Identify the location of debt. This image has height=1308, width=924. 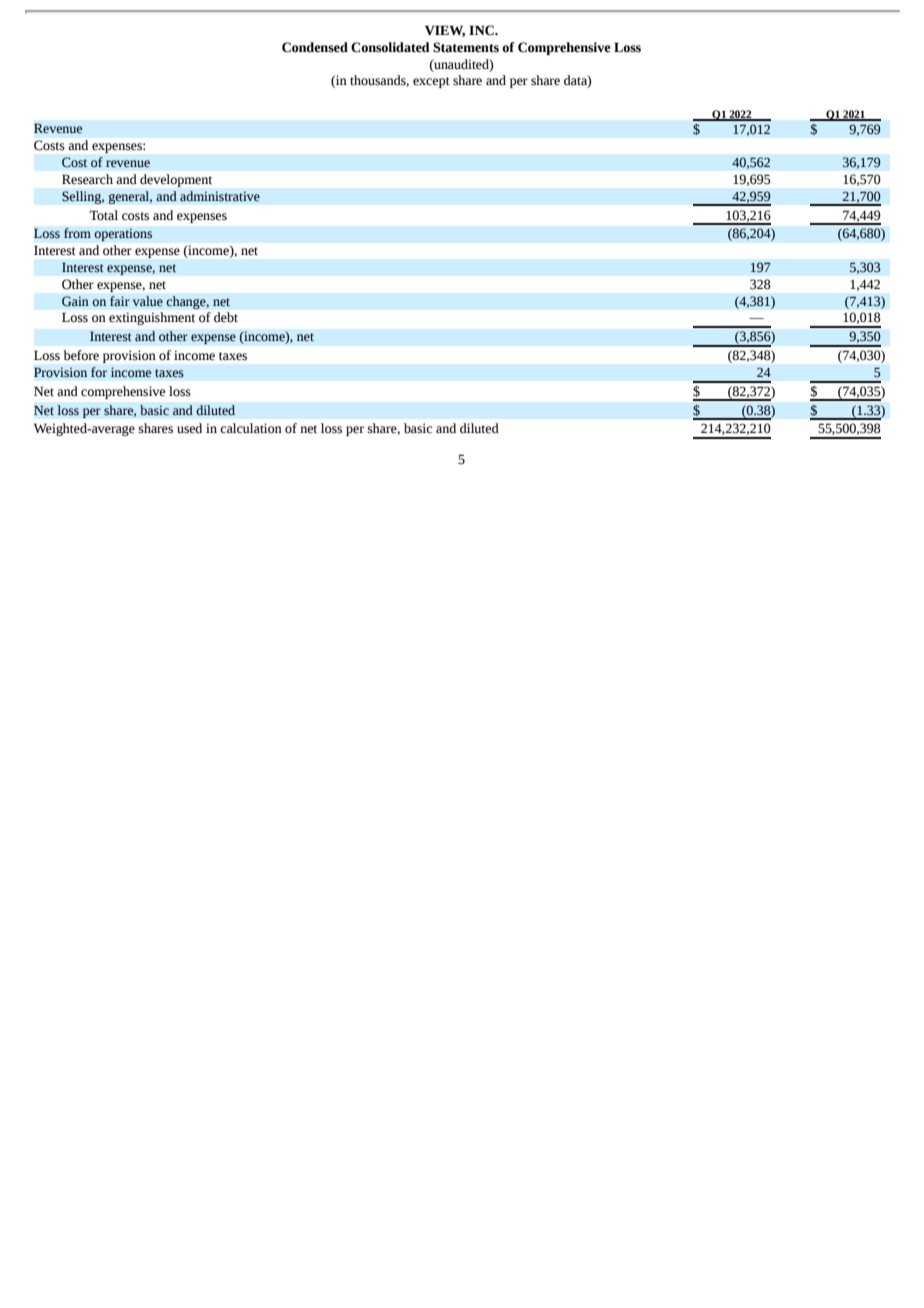
(226, 317).
